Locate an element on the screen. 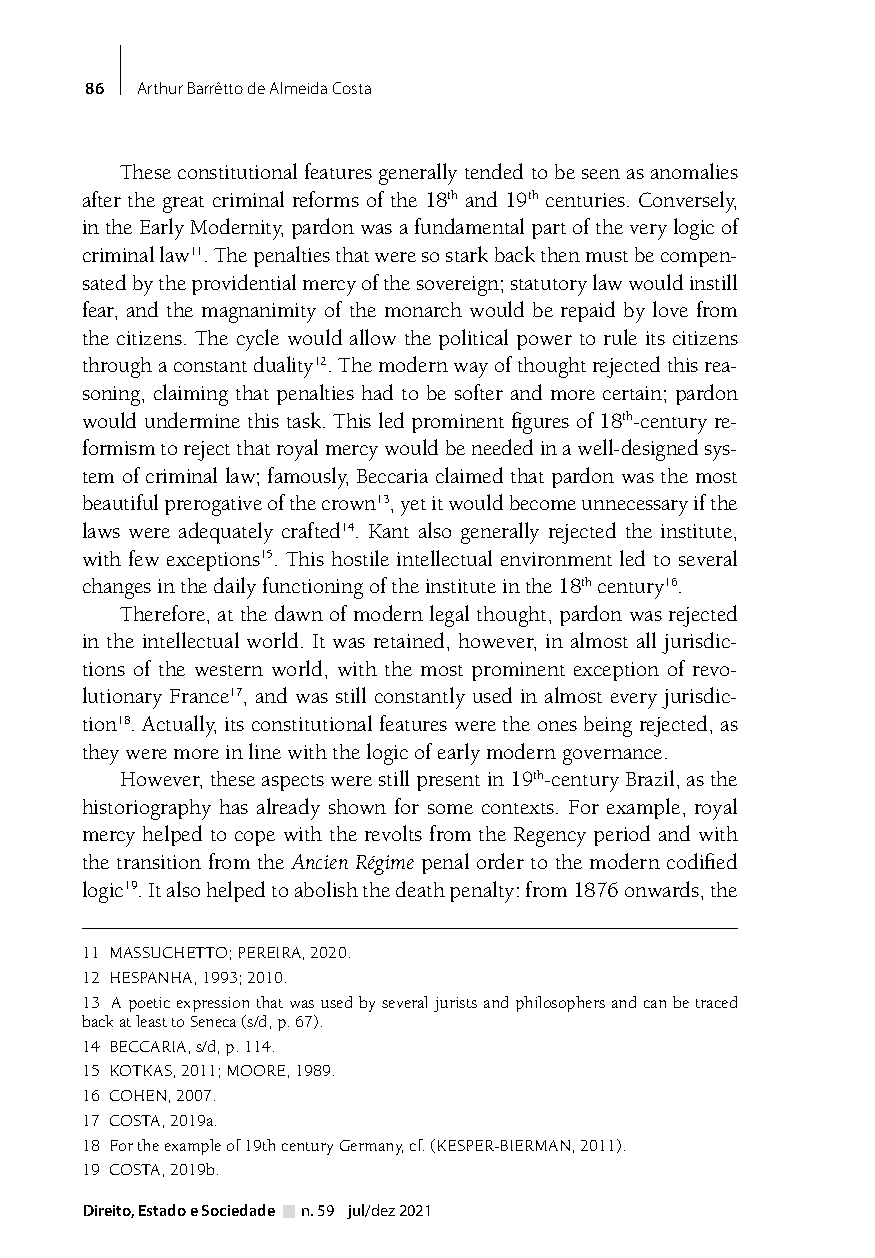 The height and width of the screenshot is (1258, 875). period is located at coordinates (622, 835).
